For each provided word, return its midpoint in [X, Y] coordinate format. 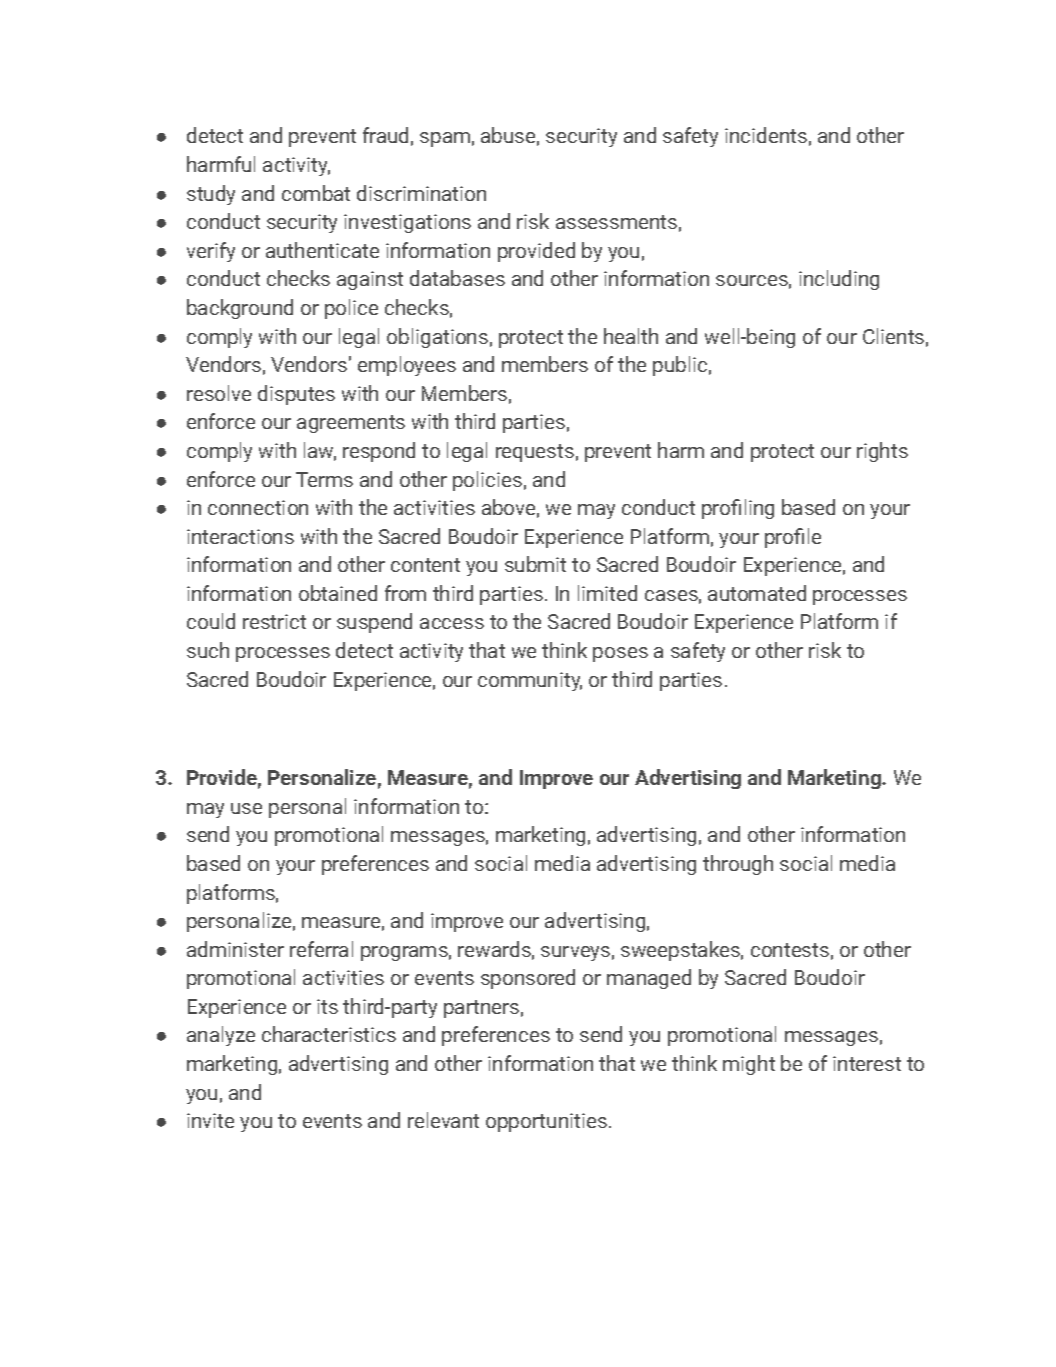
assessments [616, 222]
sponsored [528, 979]
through [738, 865]
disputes [296, 395]
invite [210, 1120]
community [530, 681]
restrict [274, 621]
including [839, 280]
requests [535, 453]
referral [321, 949]
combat [316, 193]
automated [757, 593]
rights [882, 452]
